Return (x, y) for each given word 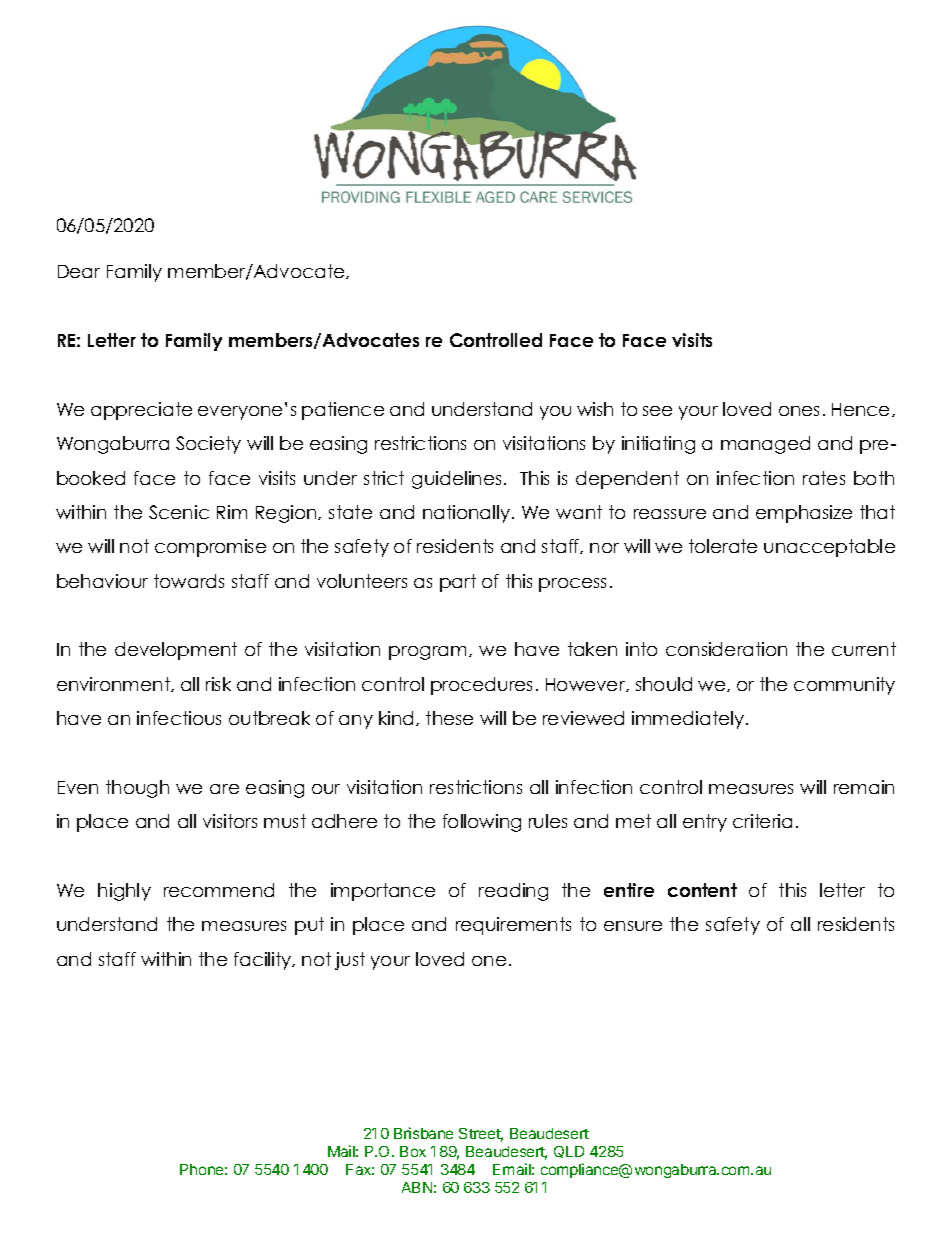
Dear (79, 271)
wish (595, 409)
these (449, 718)
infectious (179, 718)
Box (413, 1151)
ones (799, 411)
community (844, 686)
